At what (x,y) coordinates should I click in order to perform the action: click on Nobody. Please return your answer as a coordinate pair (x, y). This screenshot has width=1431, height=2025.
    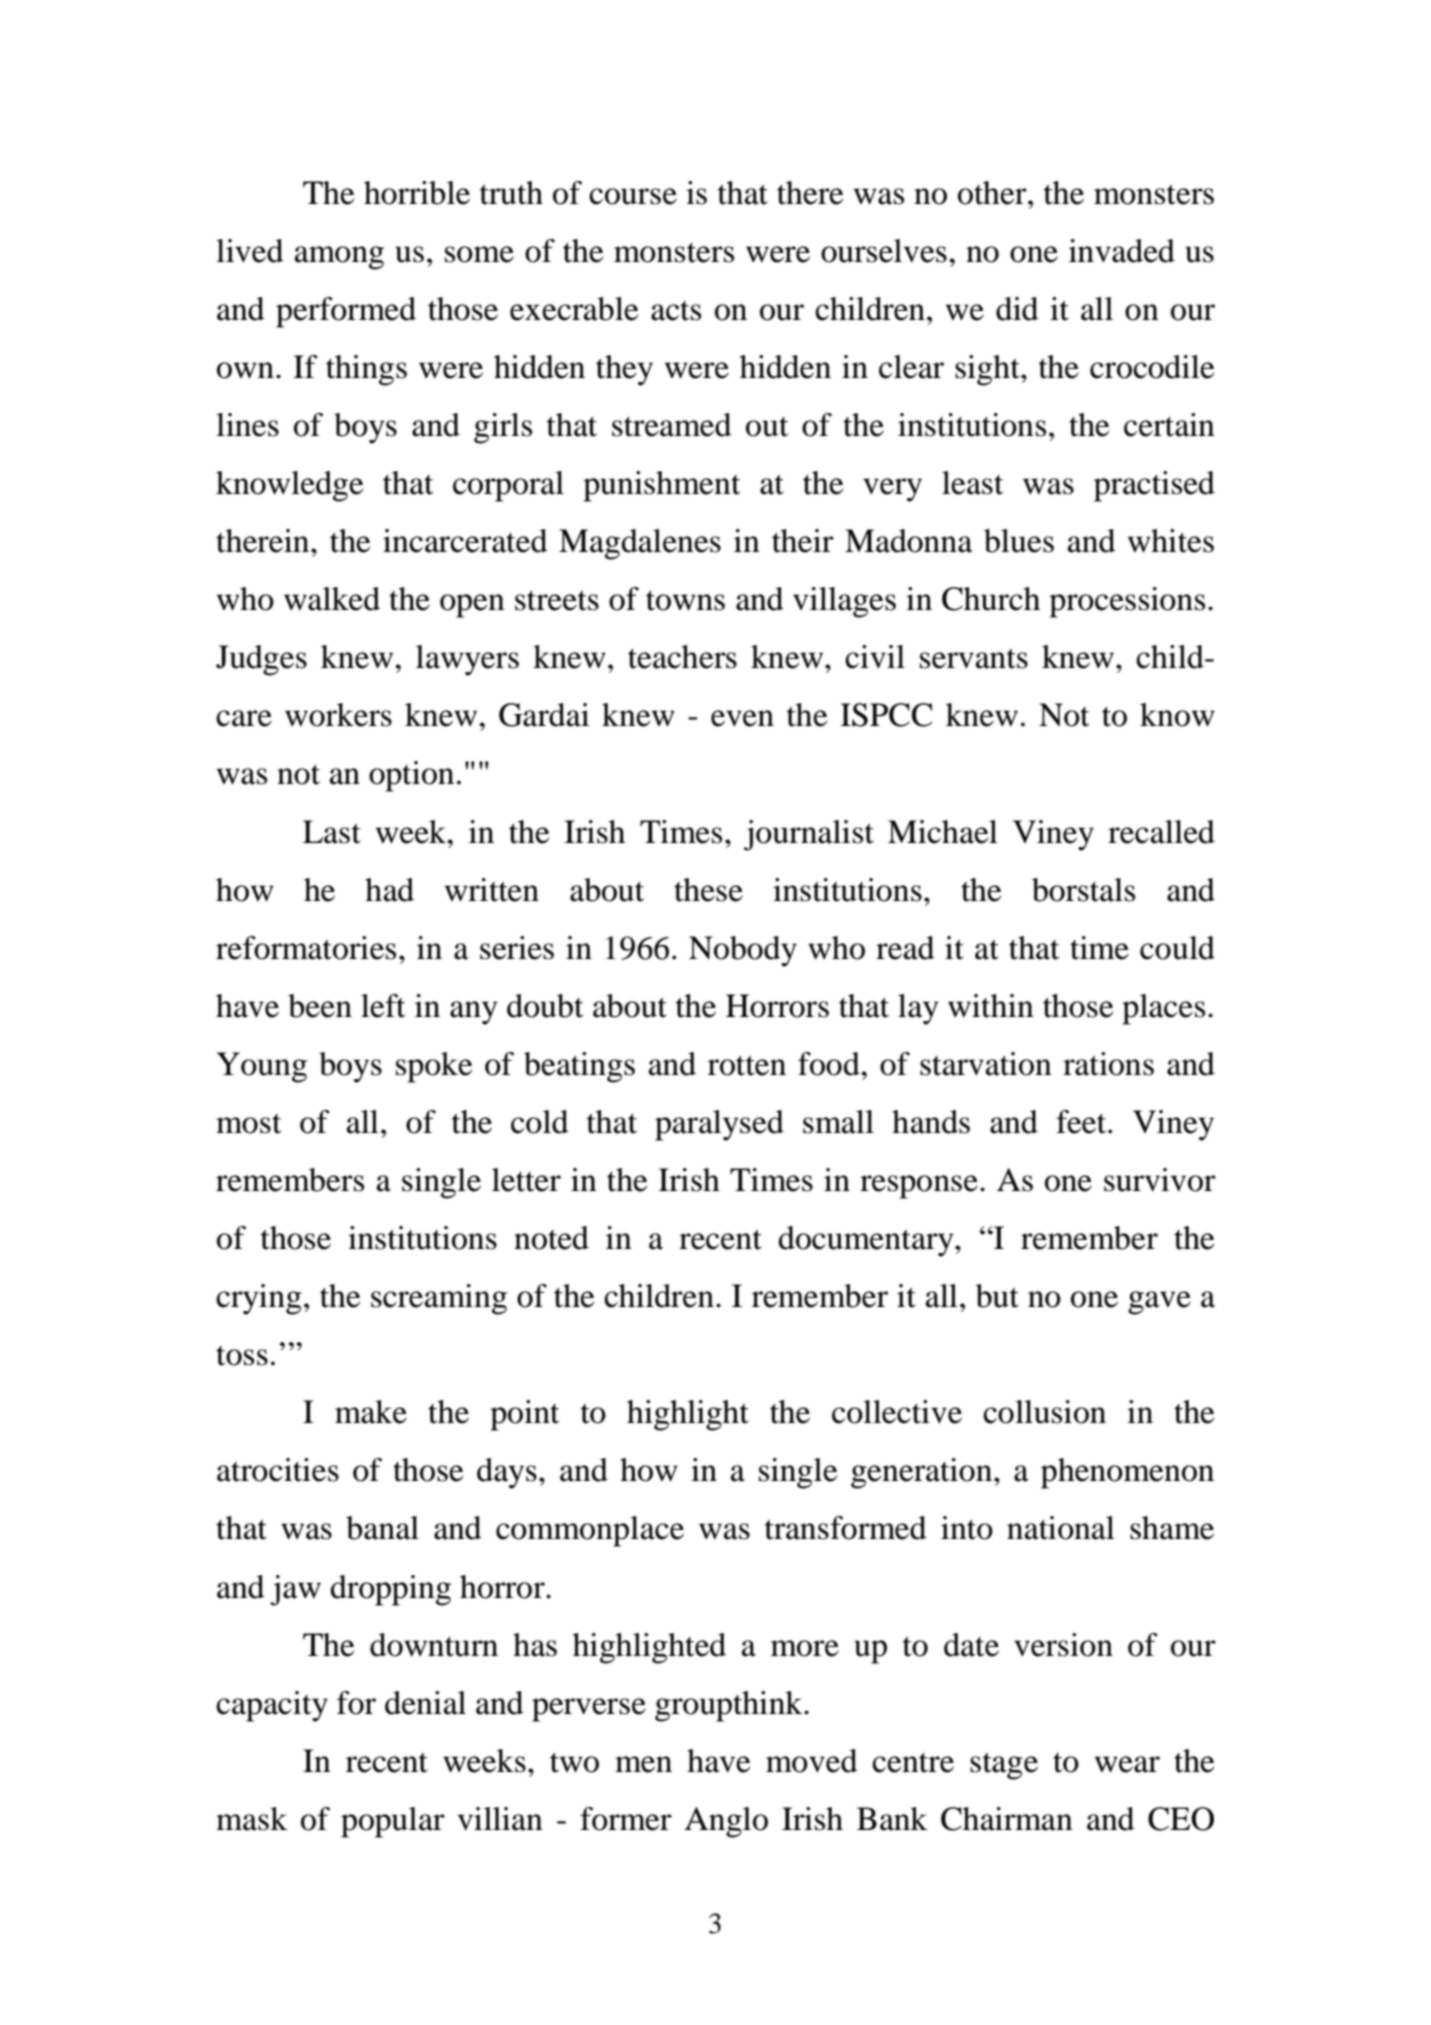
    Looking at the image, I should click on (743, 951).
